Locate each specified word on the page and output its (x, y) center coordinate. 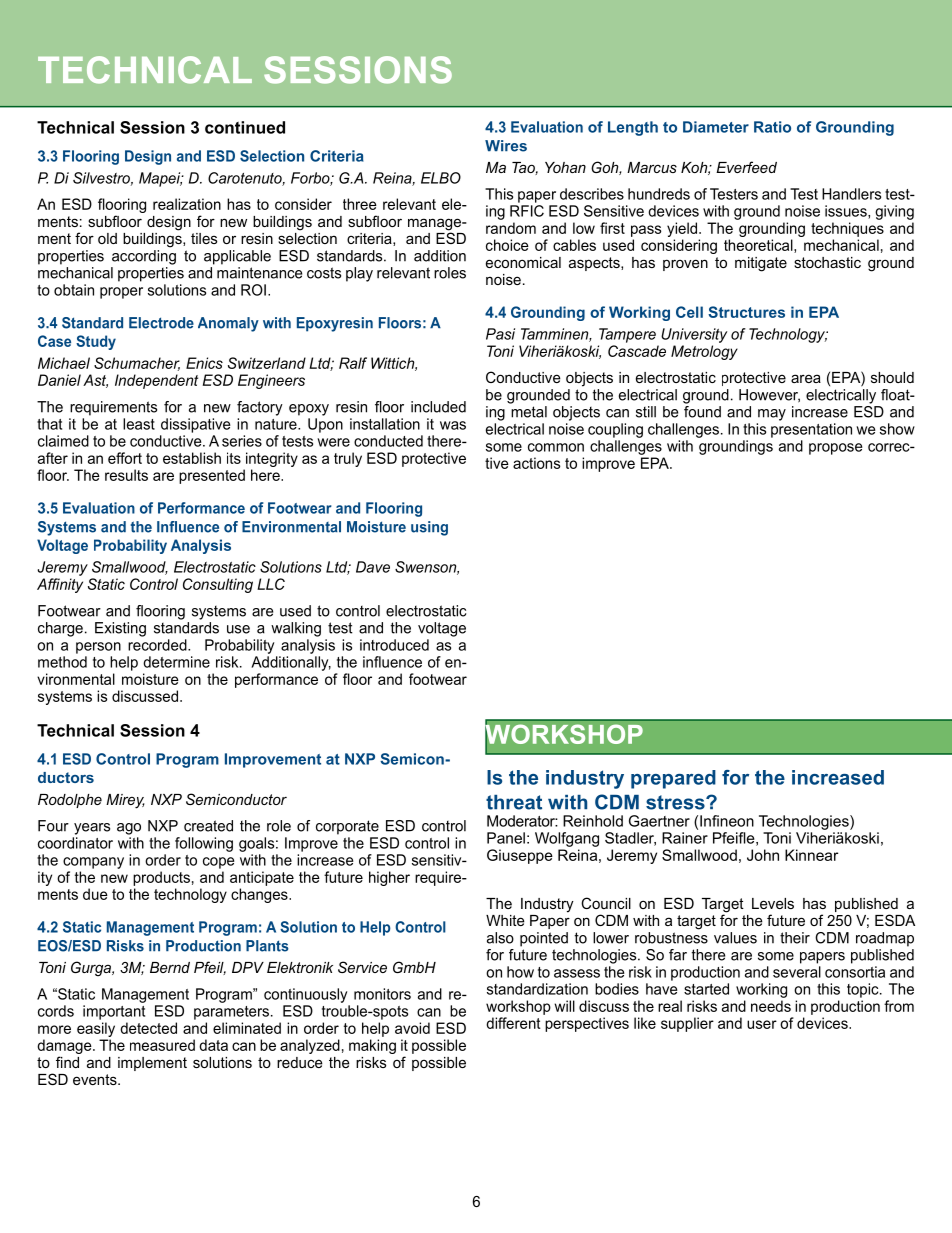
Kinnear (811, 855)
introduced (394, 645)
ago (129, 829)
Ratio (772, 127)
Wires (506, 146)
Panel (506, 838)
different (513, 1023)
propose (836, 449)
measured (162, 1045)
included (438, 407)
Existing (120, 629)
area (806, 378)
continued (245, 127)
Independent (156, 381)
